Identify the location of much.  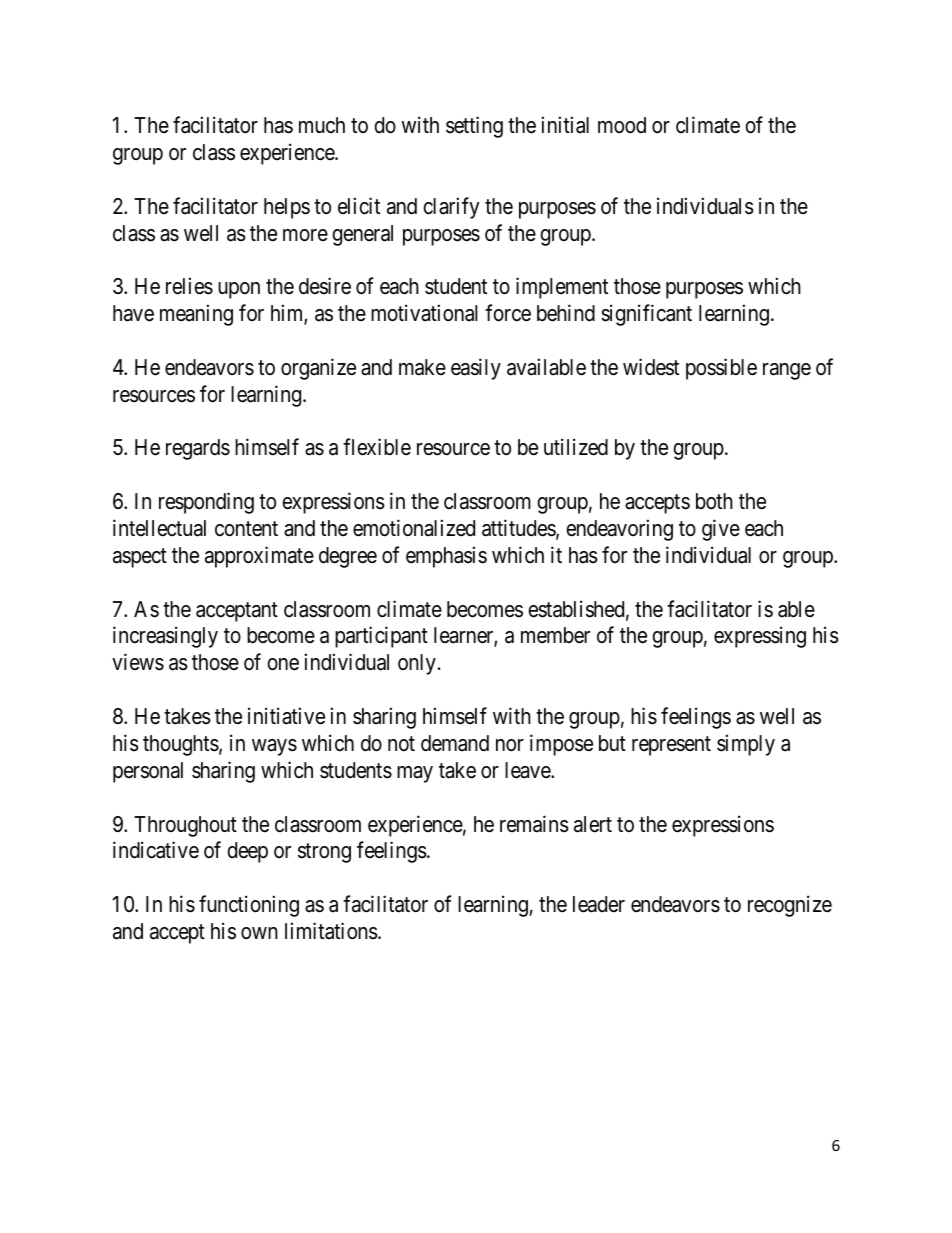
(322, 125).
